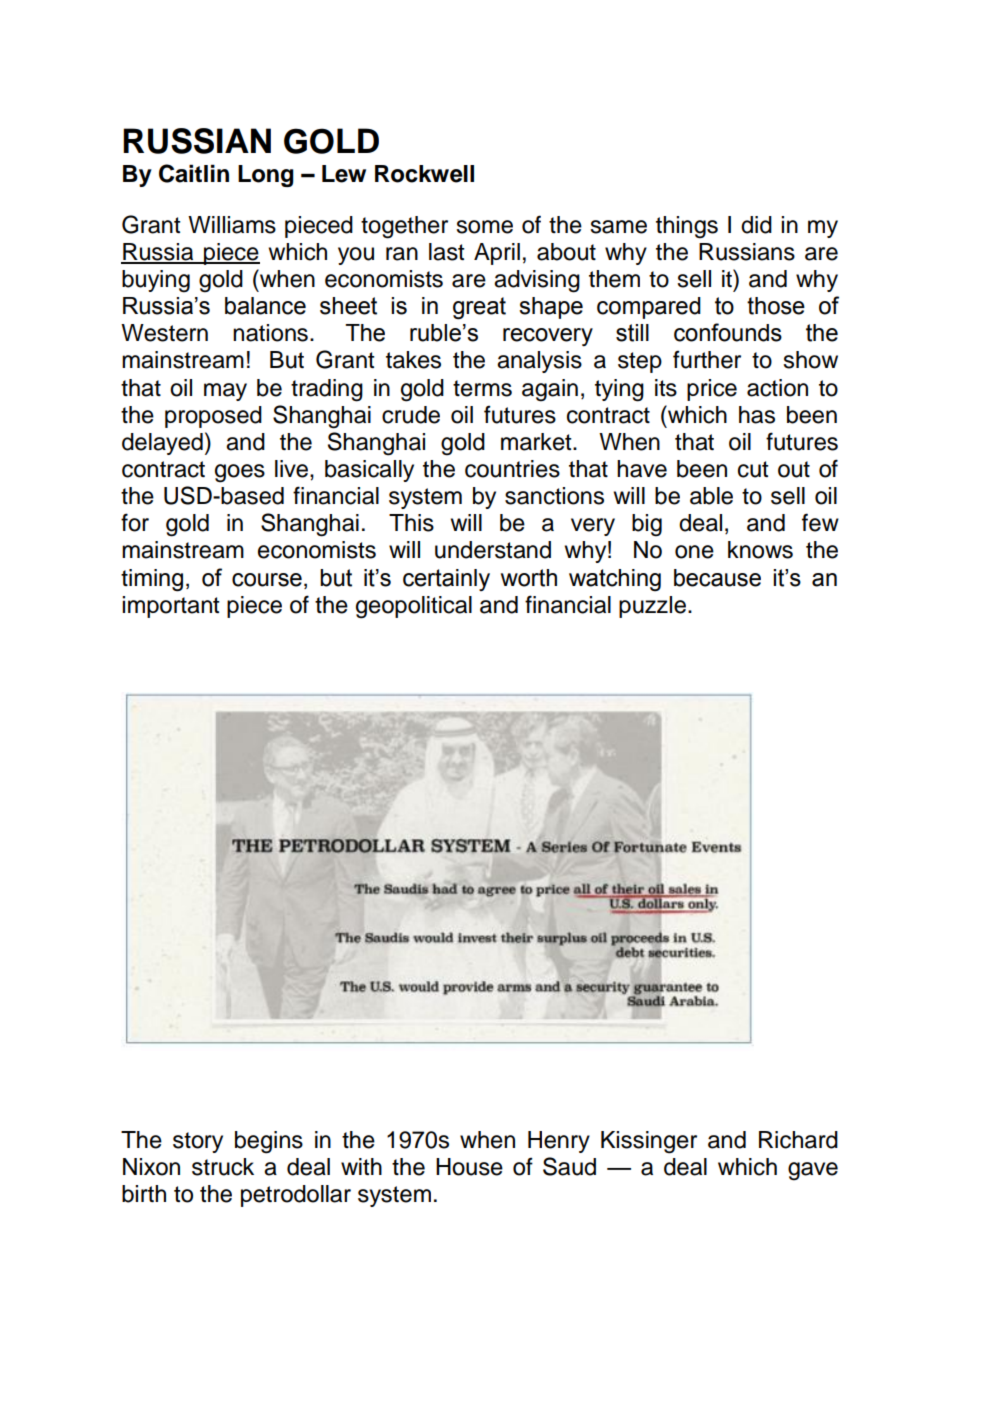  Describe the element at coordinates (493, 550) in the page. I see `understand` at that location.
